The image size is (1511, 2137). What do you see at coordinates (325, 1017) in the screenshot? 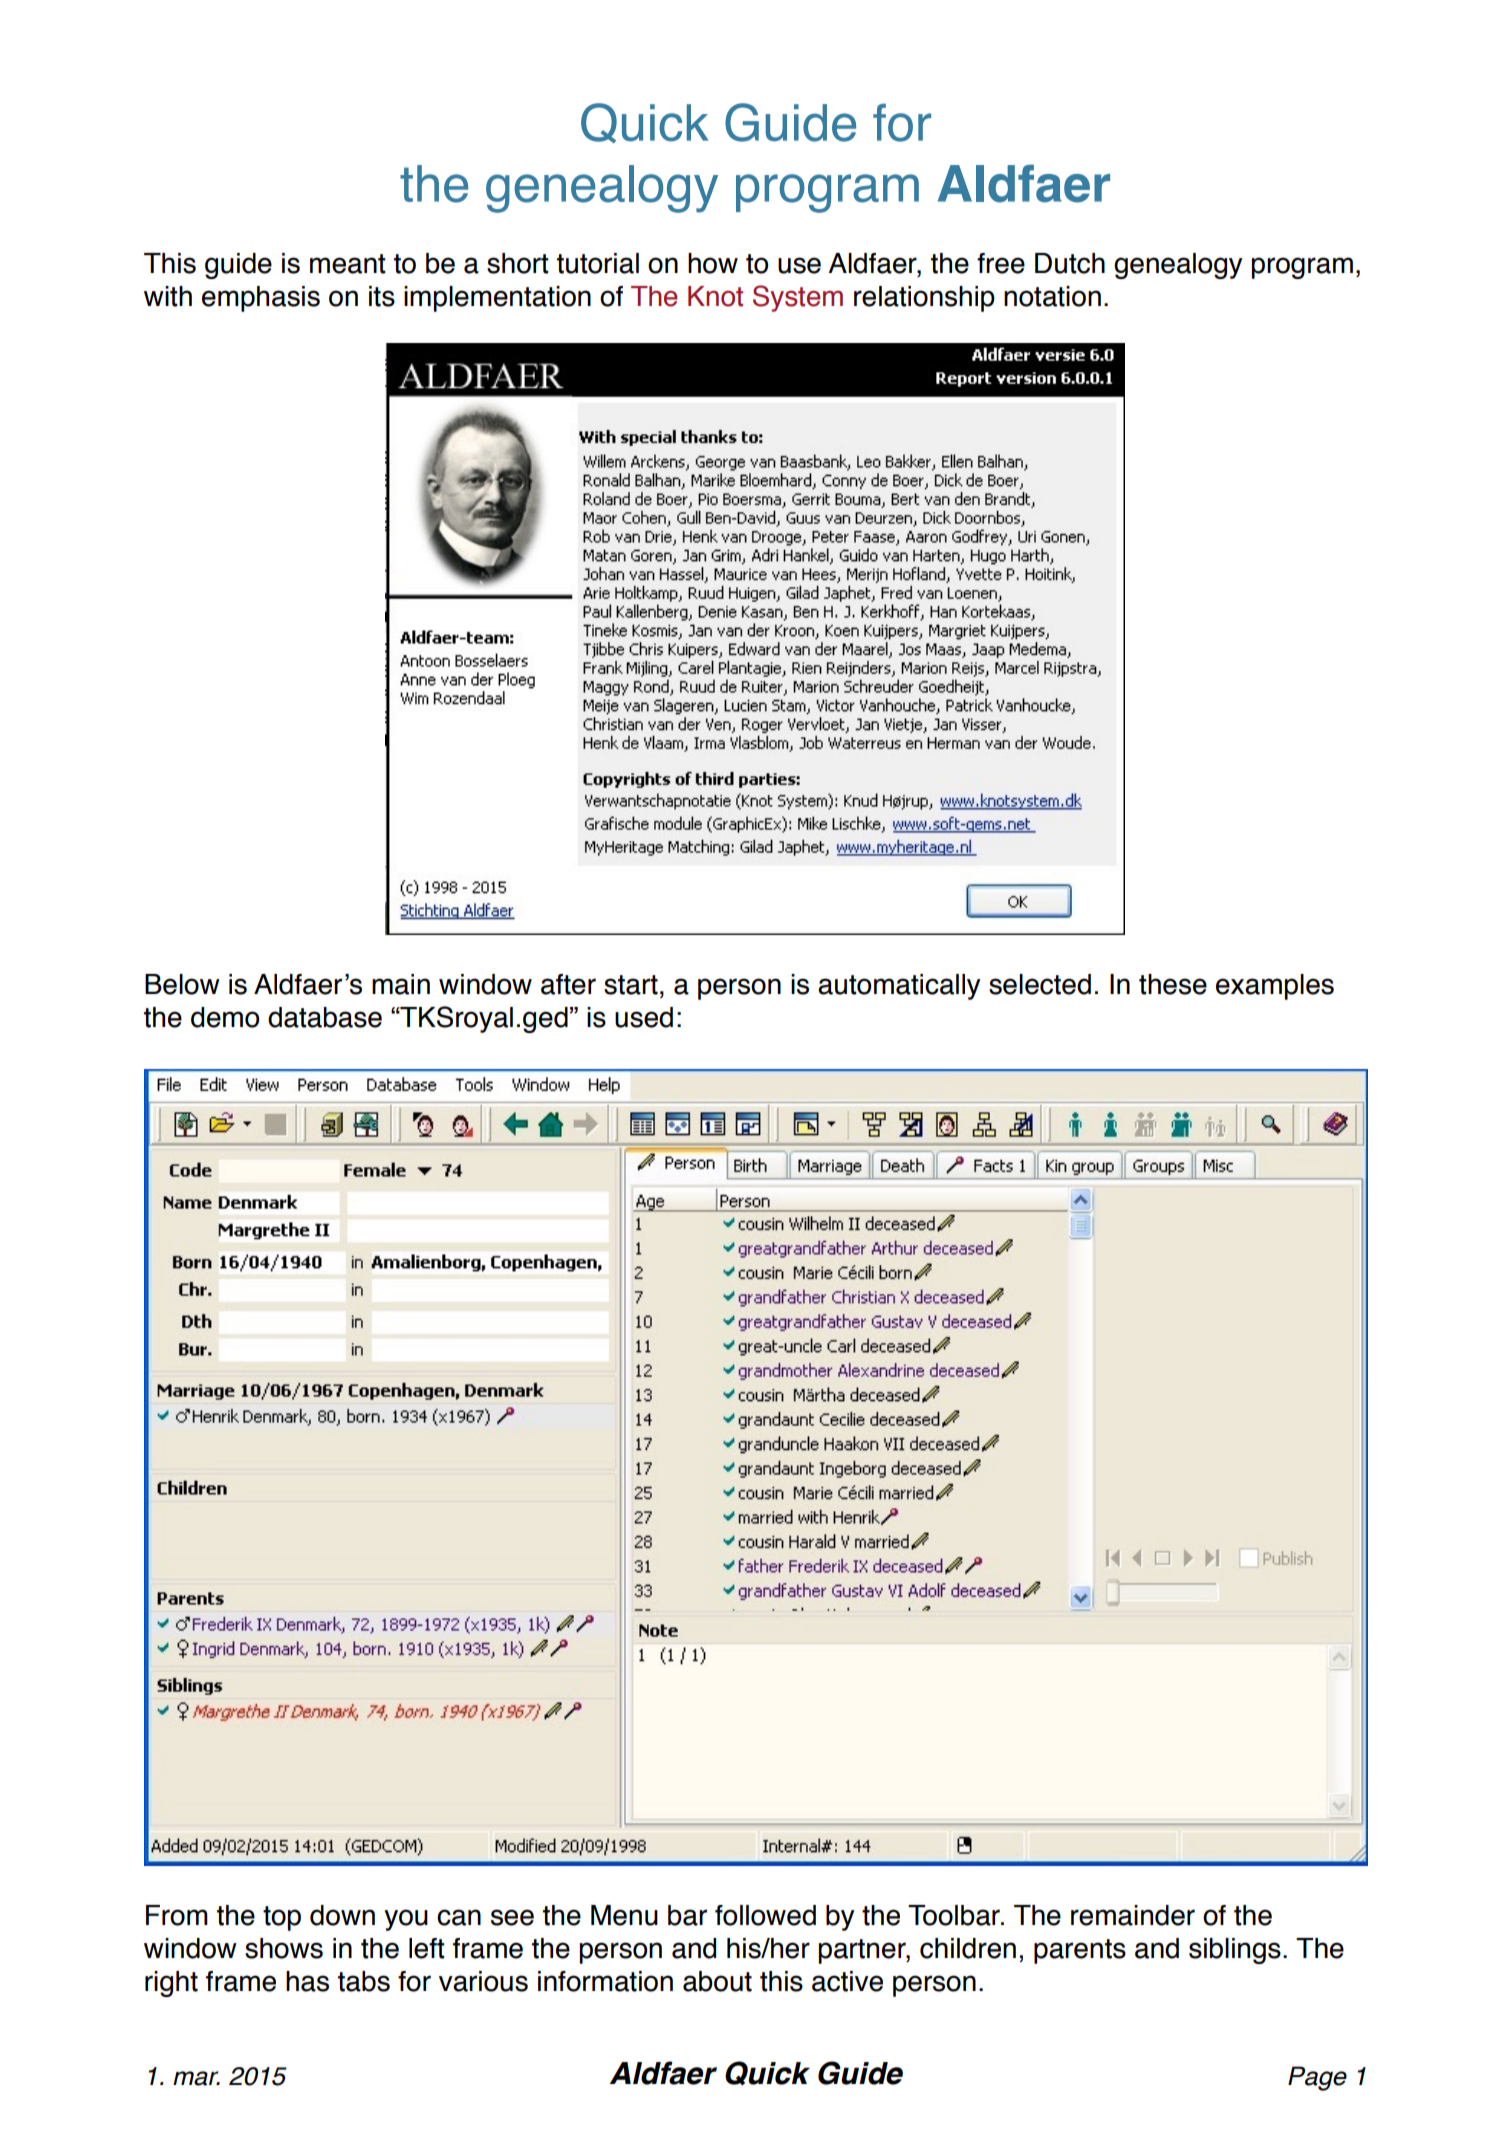
I see `database` at bounding box center [325, 1017].
